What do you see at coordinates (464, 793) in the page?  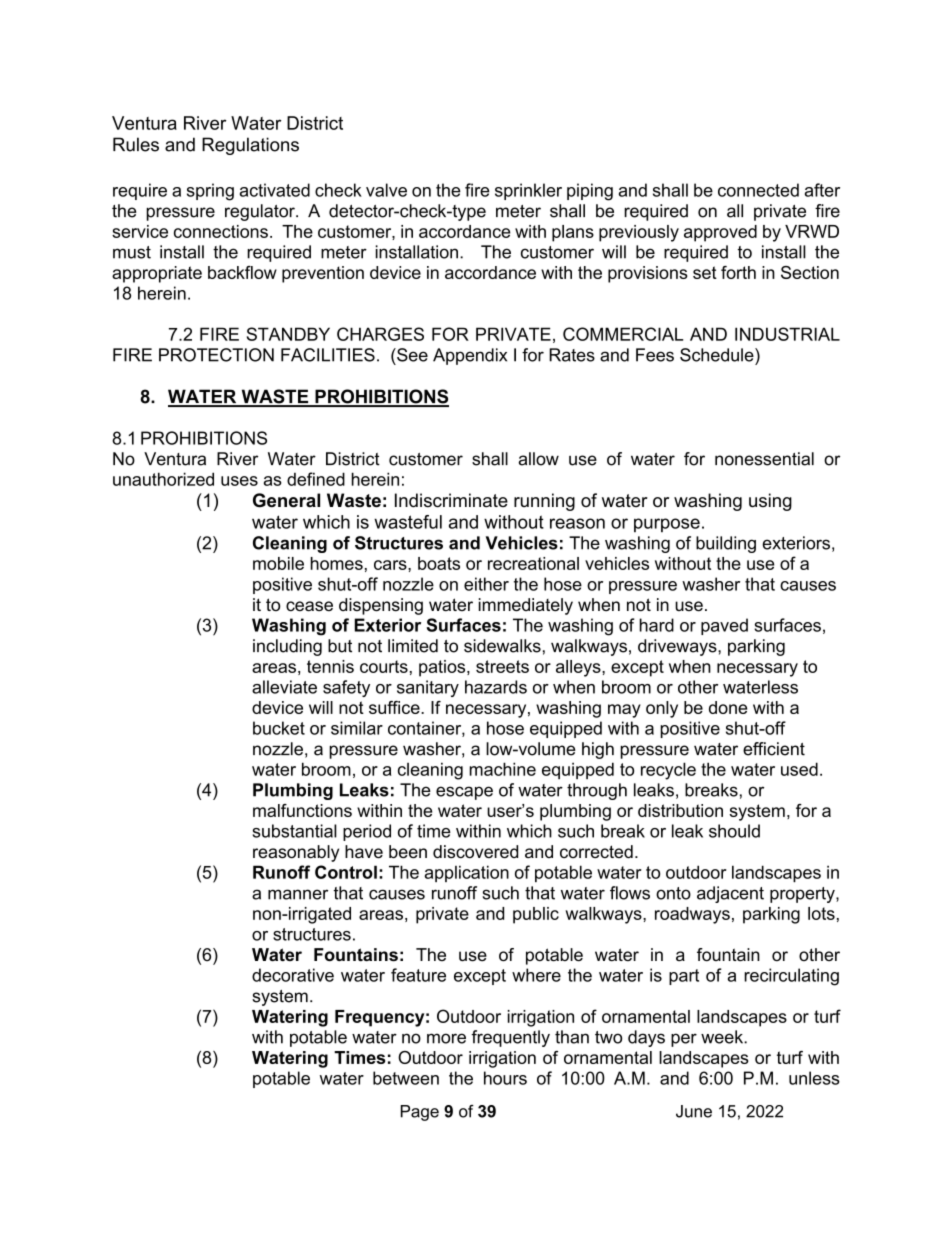 I see `escape` at bounding box center [464, 793].
